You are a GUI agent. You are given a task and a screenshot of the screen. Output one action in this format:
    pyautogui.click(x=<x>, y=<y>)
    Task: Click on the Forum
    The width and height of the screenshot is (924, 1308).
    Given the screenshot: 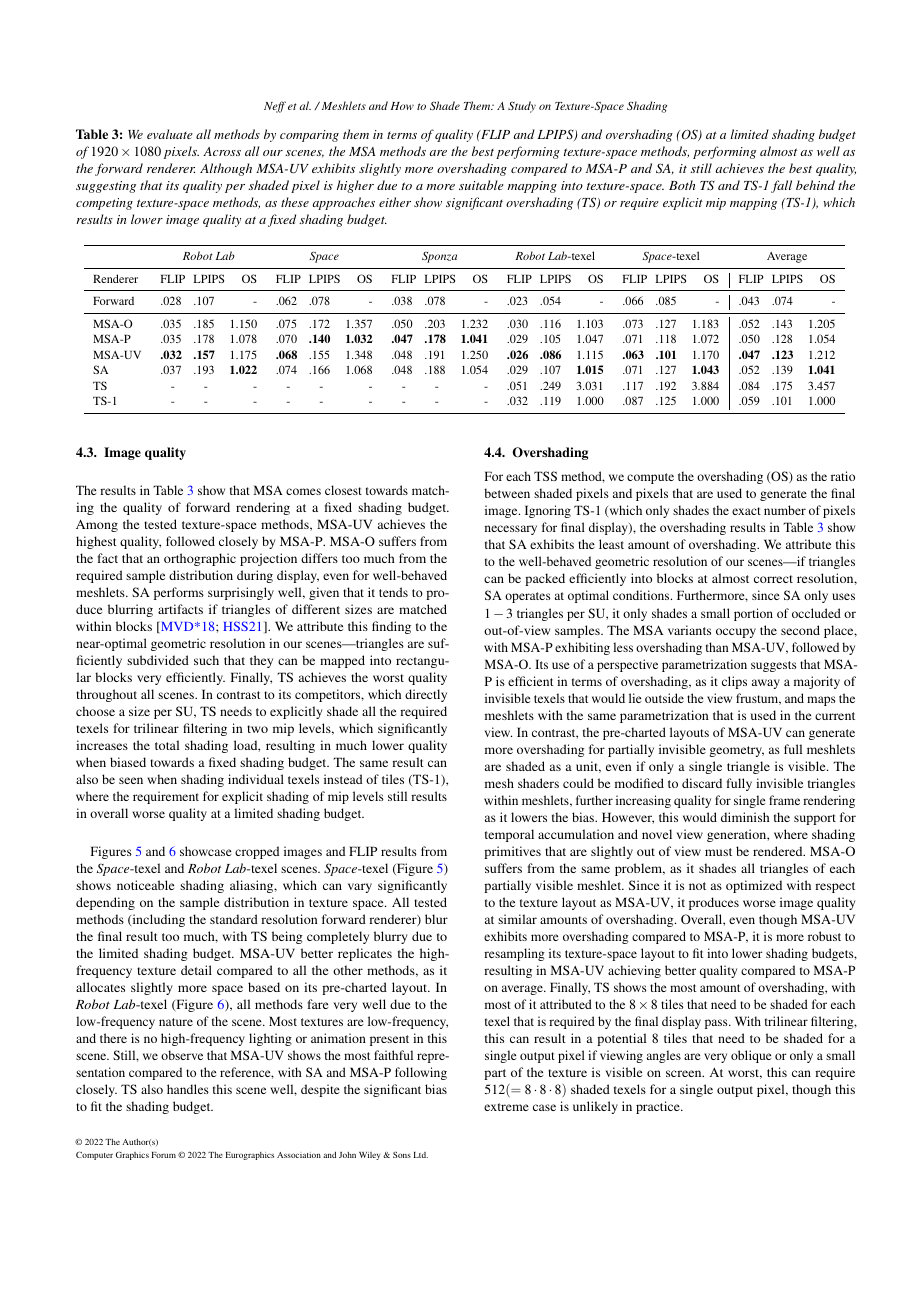 What is the action you would take?
    pyautogui.click(x=164, y=1155)
